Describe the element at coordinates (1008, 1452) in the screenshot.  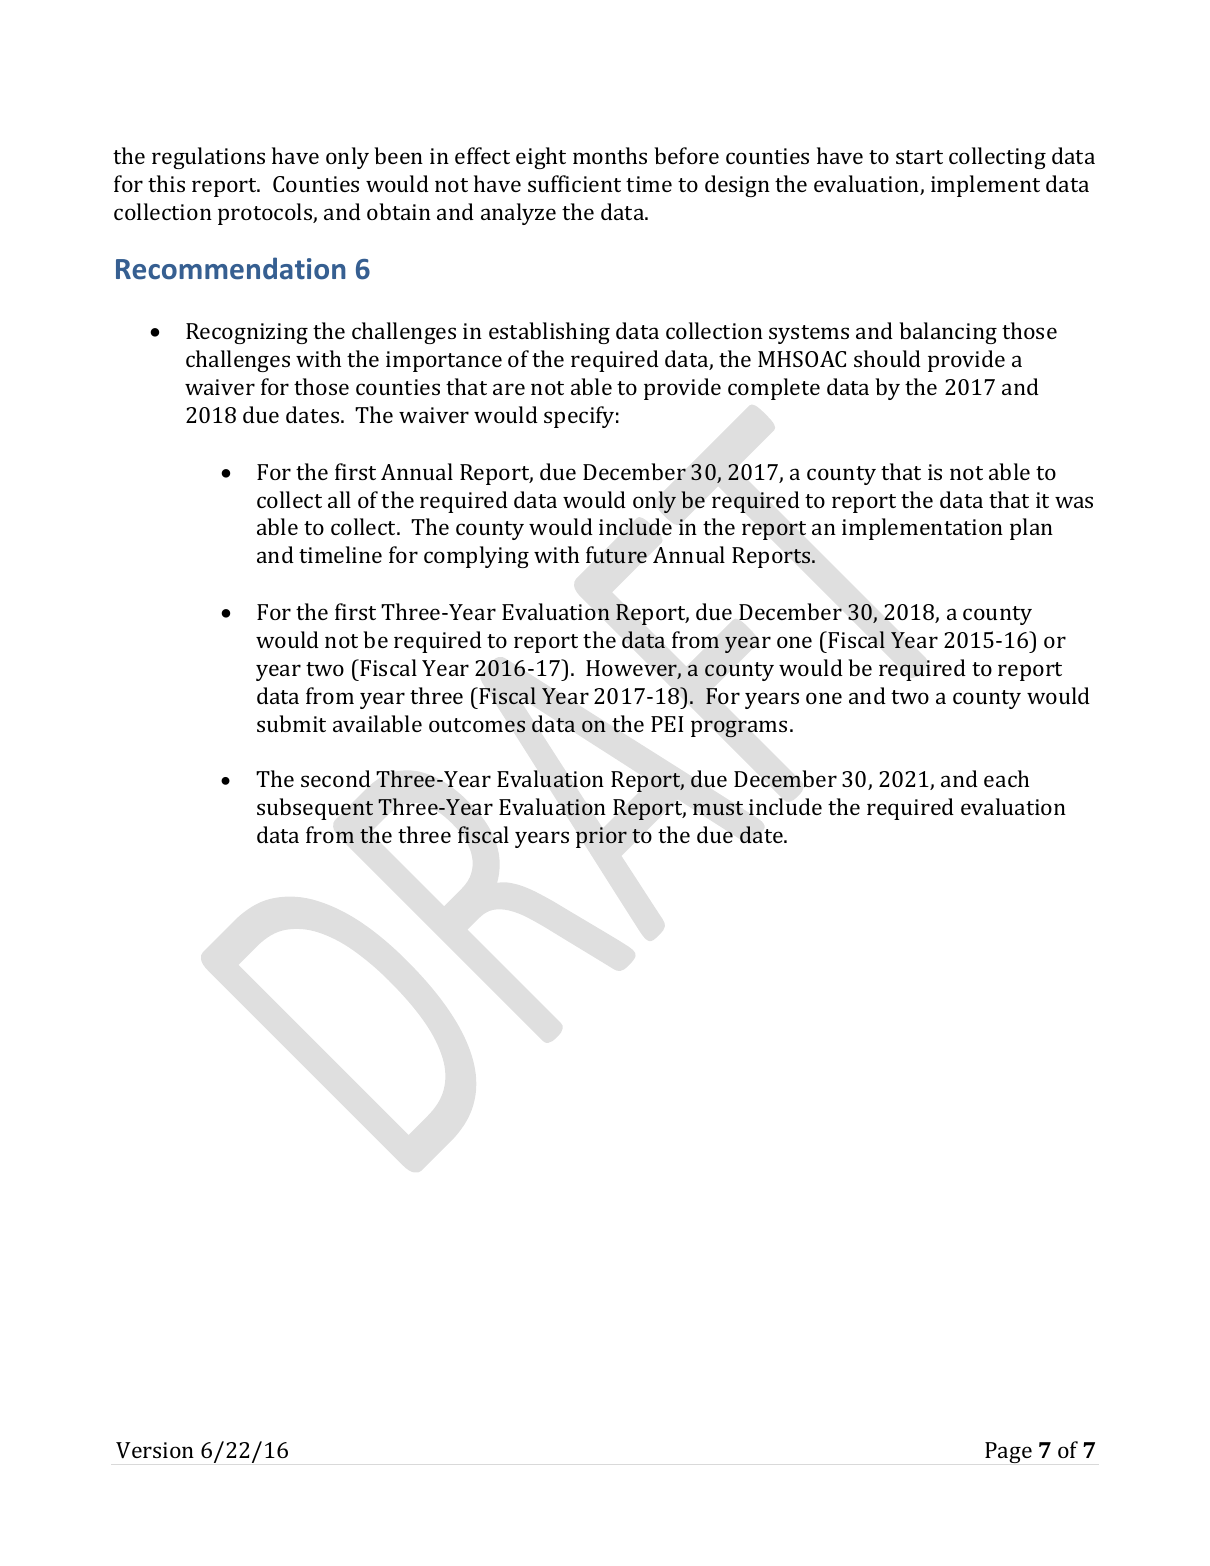
I see `Page` at that location.
